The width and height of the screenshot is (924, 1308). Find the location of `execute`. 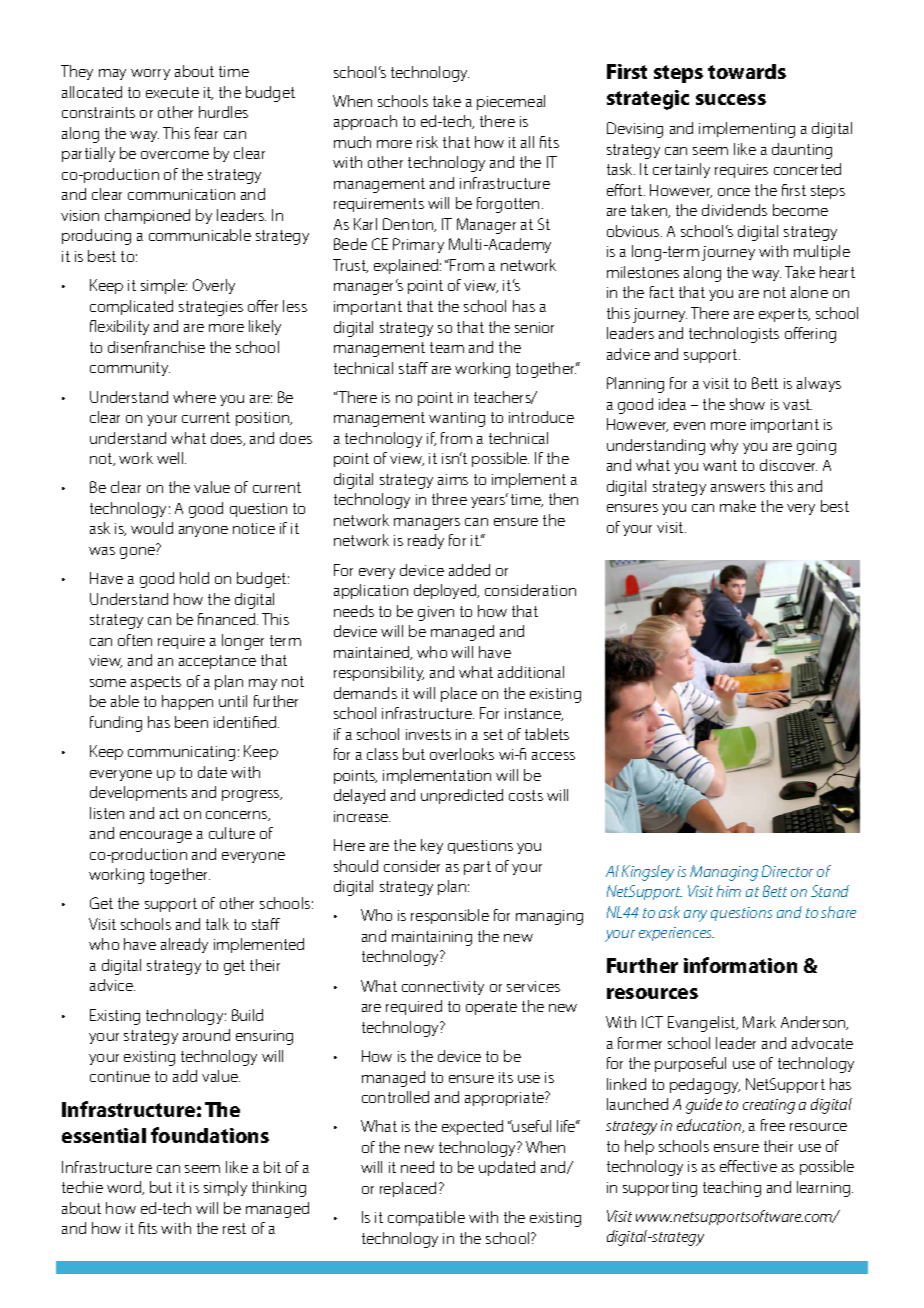

execute is located at coordinates (172, 92).
